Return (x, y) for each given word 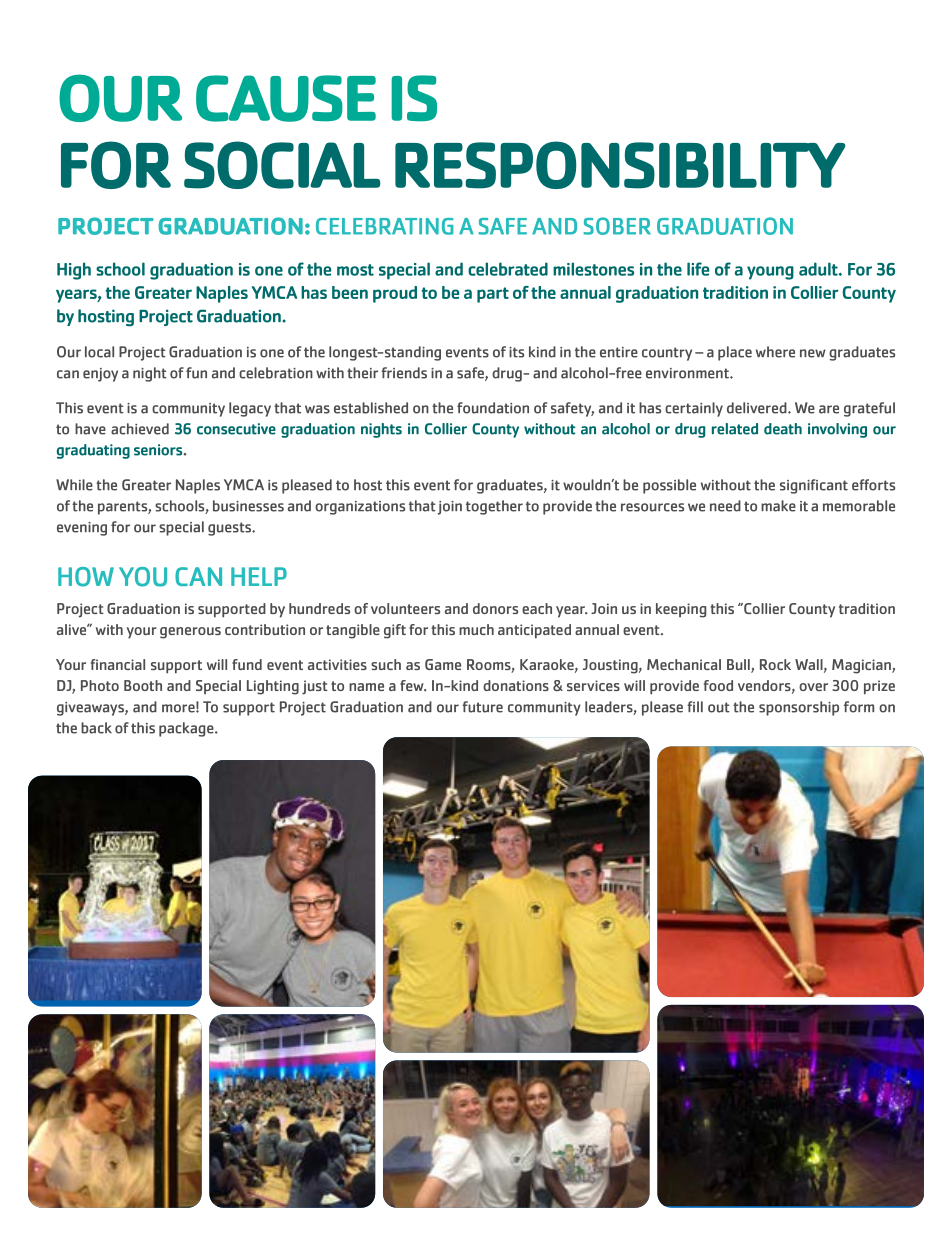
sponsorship (799, 708)
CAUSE (286, 98)
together (494, 507)
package (187, 729)
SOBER (617, 226)
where (775, 352)
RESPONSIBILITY (620, 165)
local (99, 352)
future (482, 707)
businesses (248, 506)
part (493, 295)
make (778, 506)
